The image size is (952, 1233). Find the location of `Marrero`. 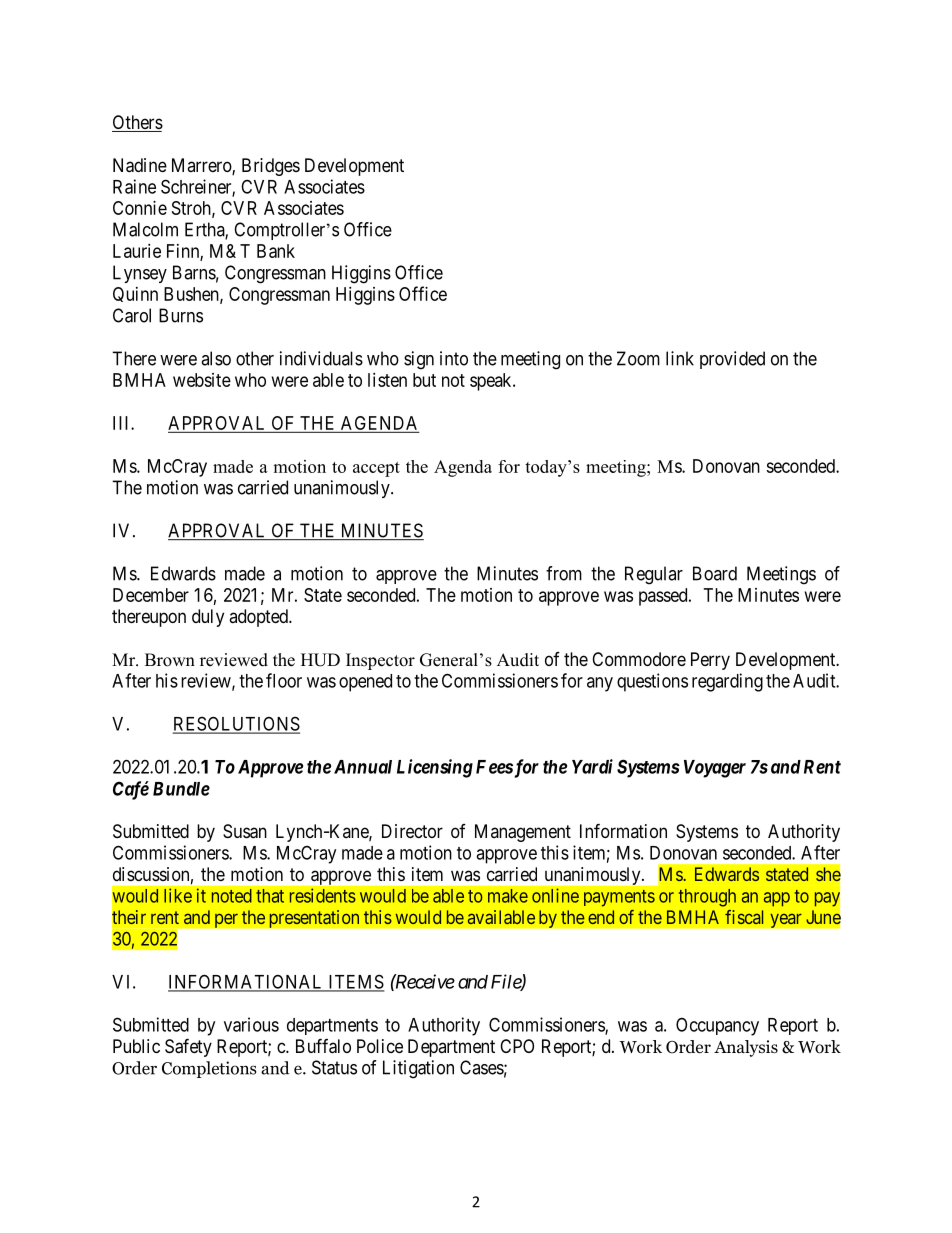

Marrero is located at coordinates (202, 166).
